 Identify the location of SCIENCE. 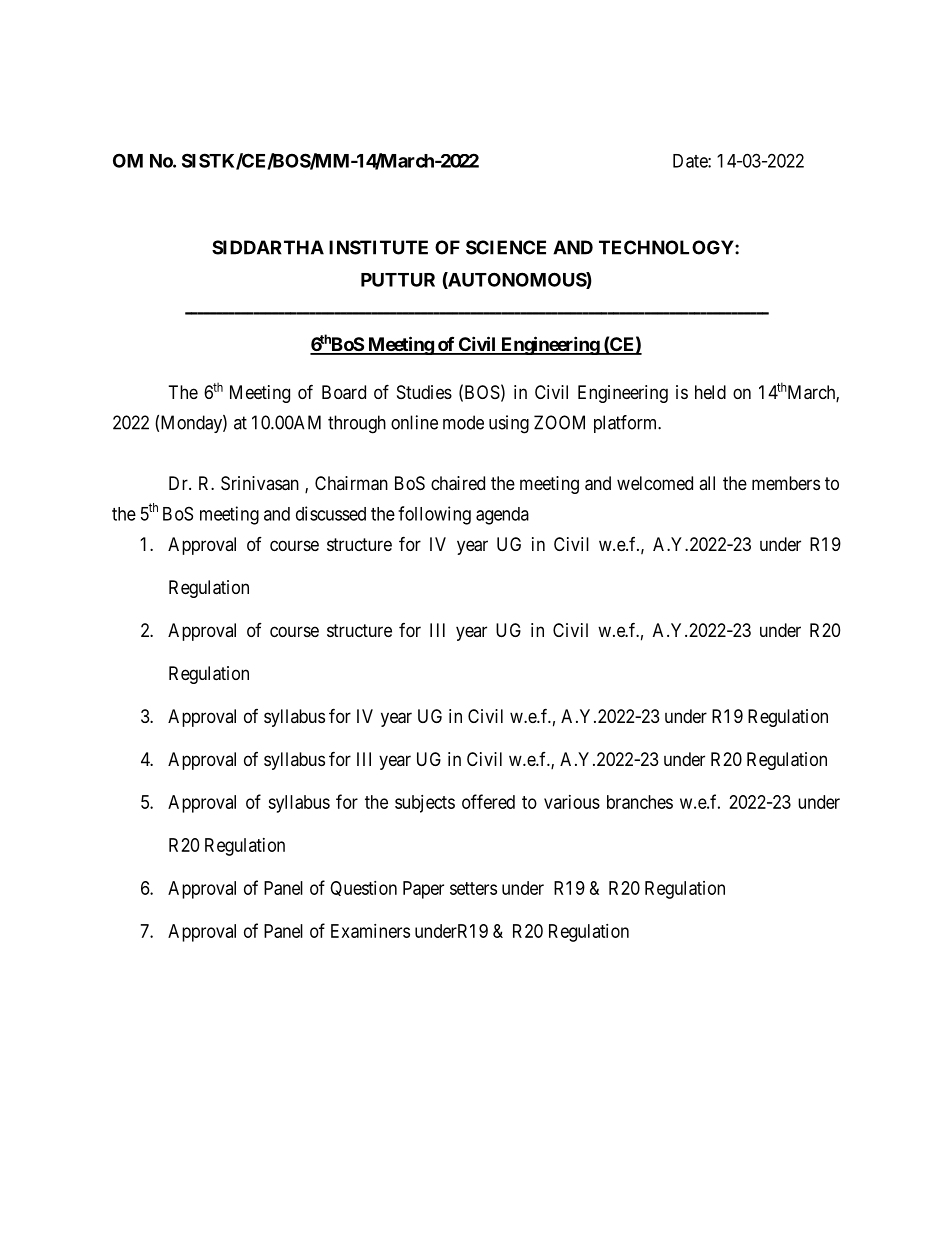
(506, 247).
